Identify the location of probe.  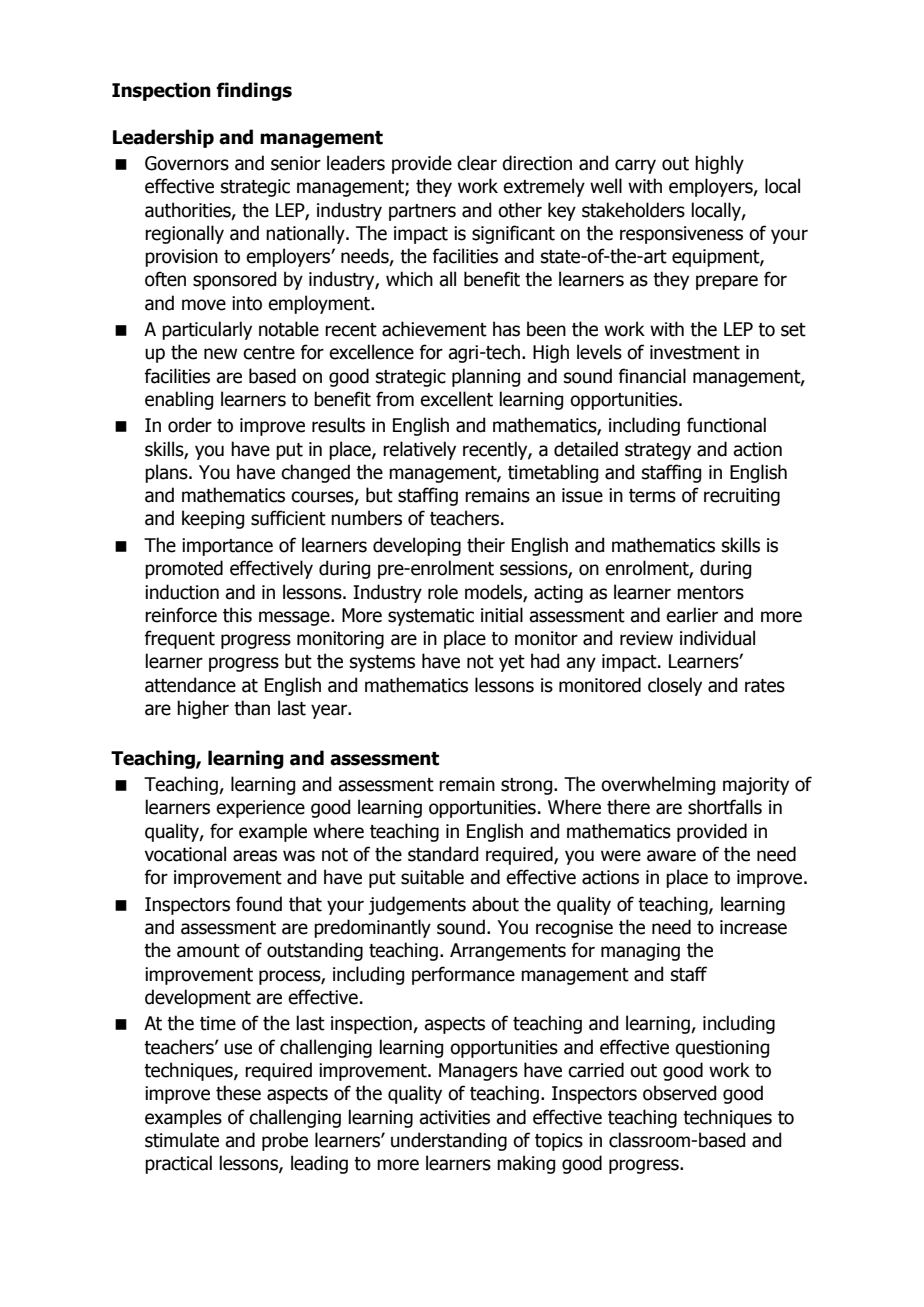
(285, 1141).
